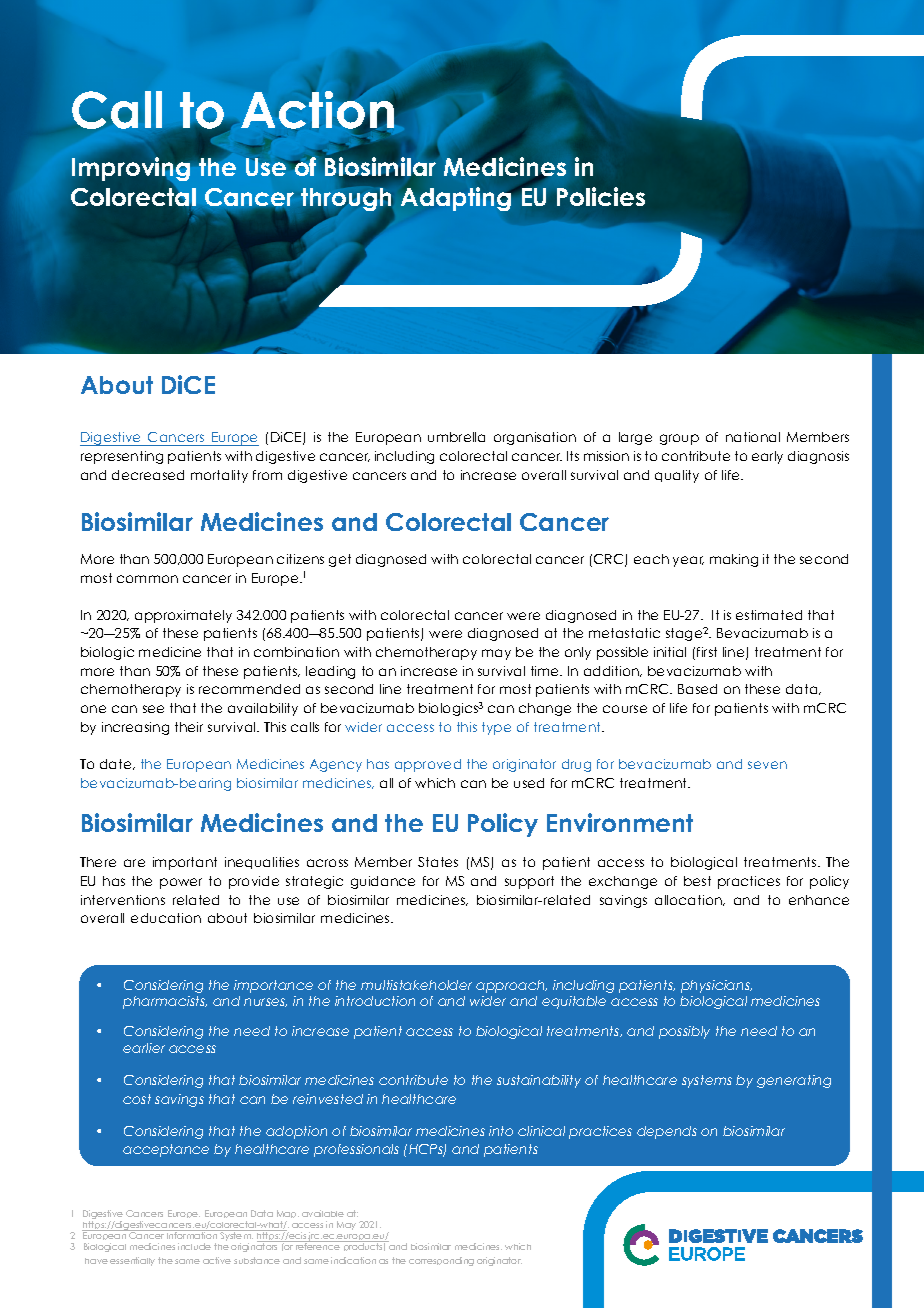 The width and height of the image is (924, 1308). Describe the element at coordinates (165, 1002) in the image. I see `pharmacists` at that location.
